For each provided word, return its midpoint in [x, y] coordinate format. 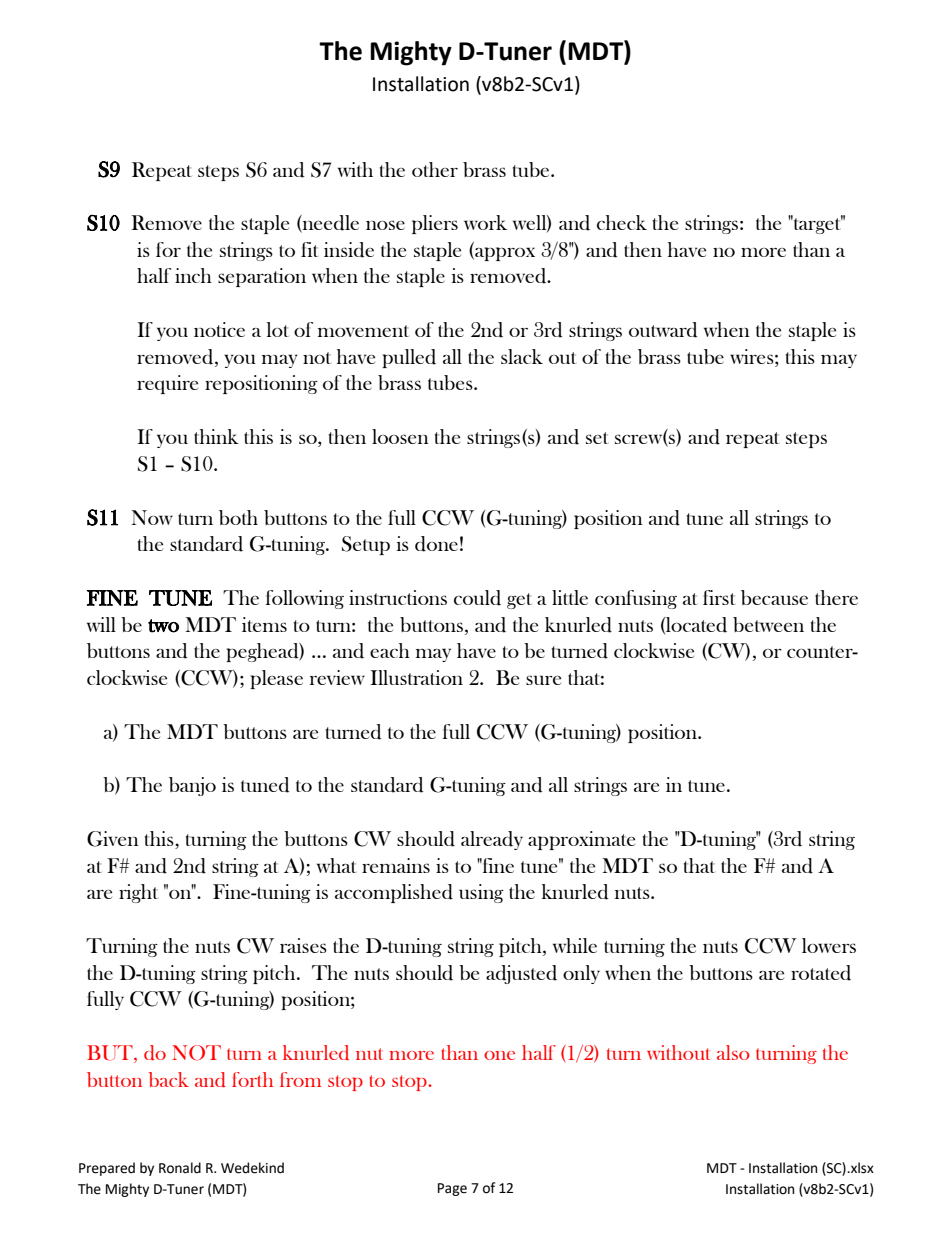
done [436, 544]
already [492, 840]
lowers [829, 945]
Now [152, 517]
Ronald [180, 1168]
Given [113, 839]
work [485, 222]
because [774, 597]
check [622, 222]
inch [193, 275]
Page [452, 1189]
